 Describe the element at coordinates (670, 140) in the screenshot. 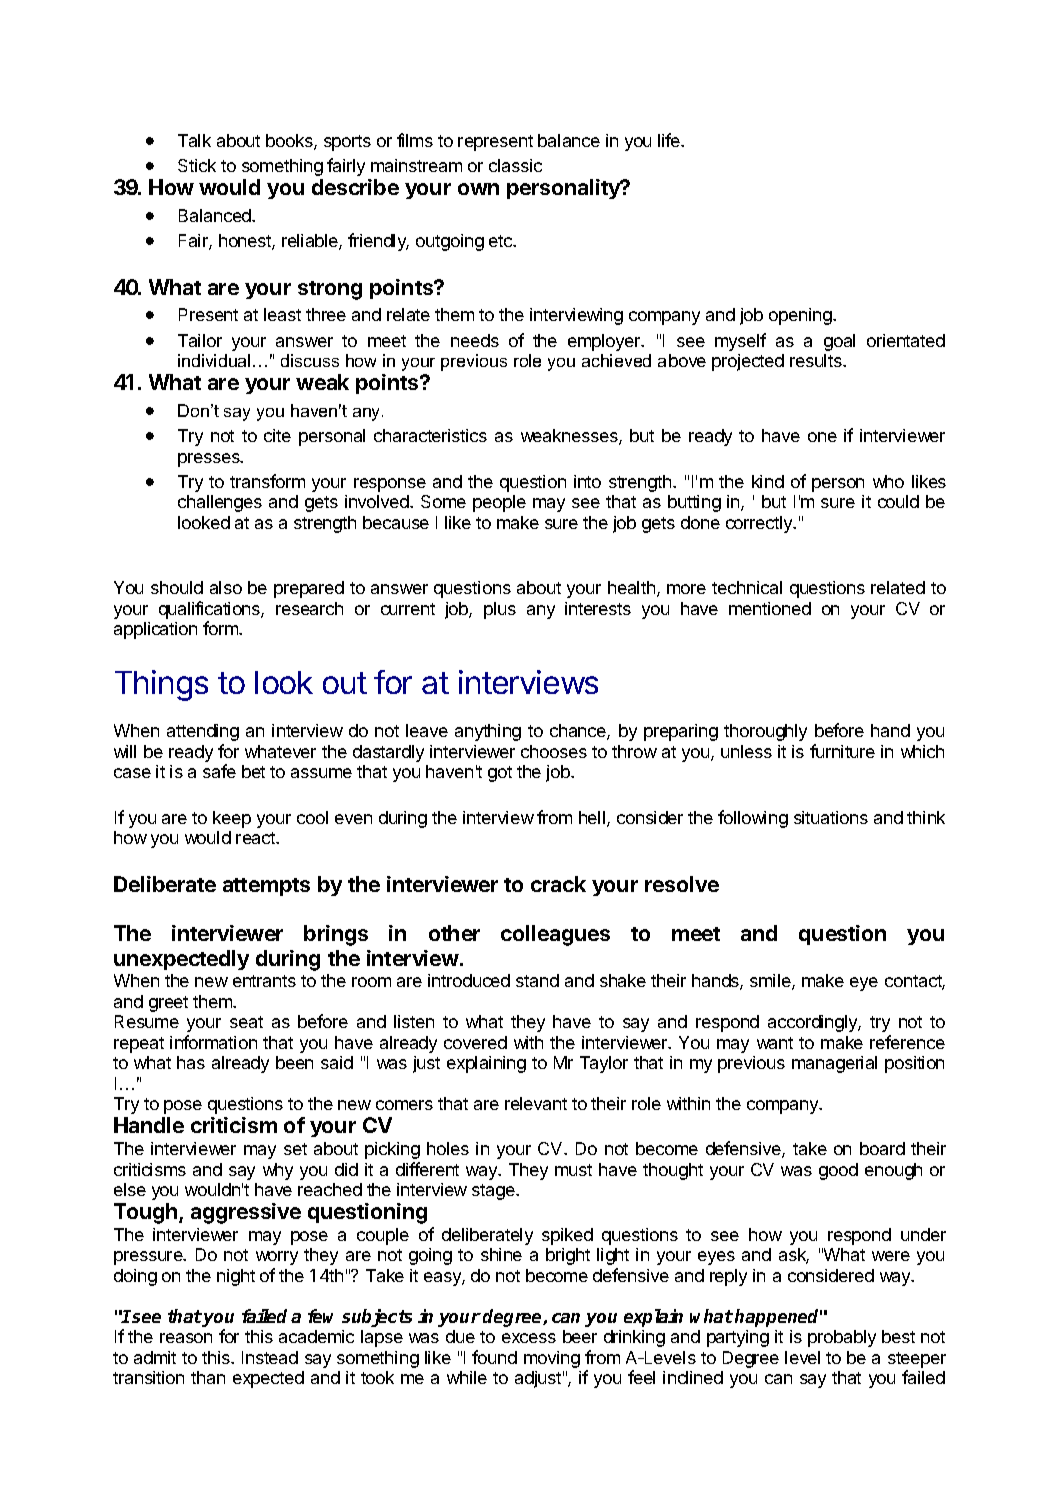

I see `life` at that location.
